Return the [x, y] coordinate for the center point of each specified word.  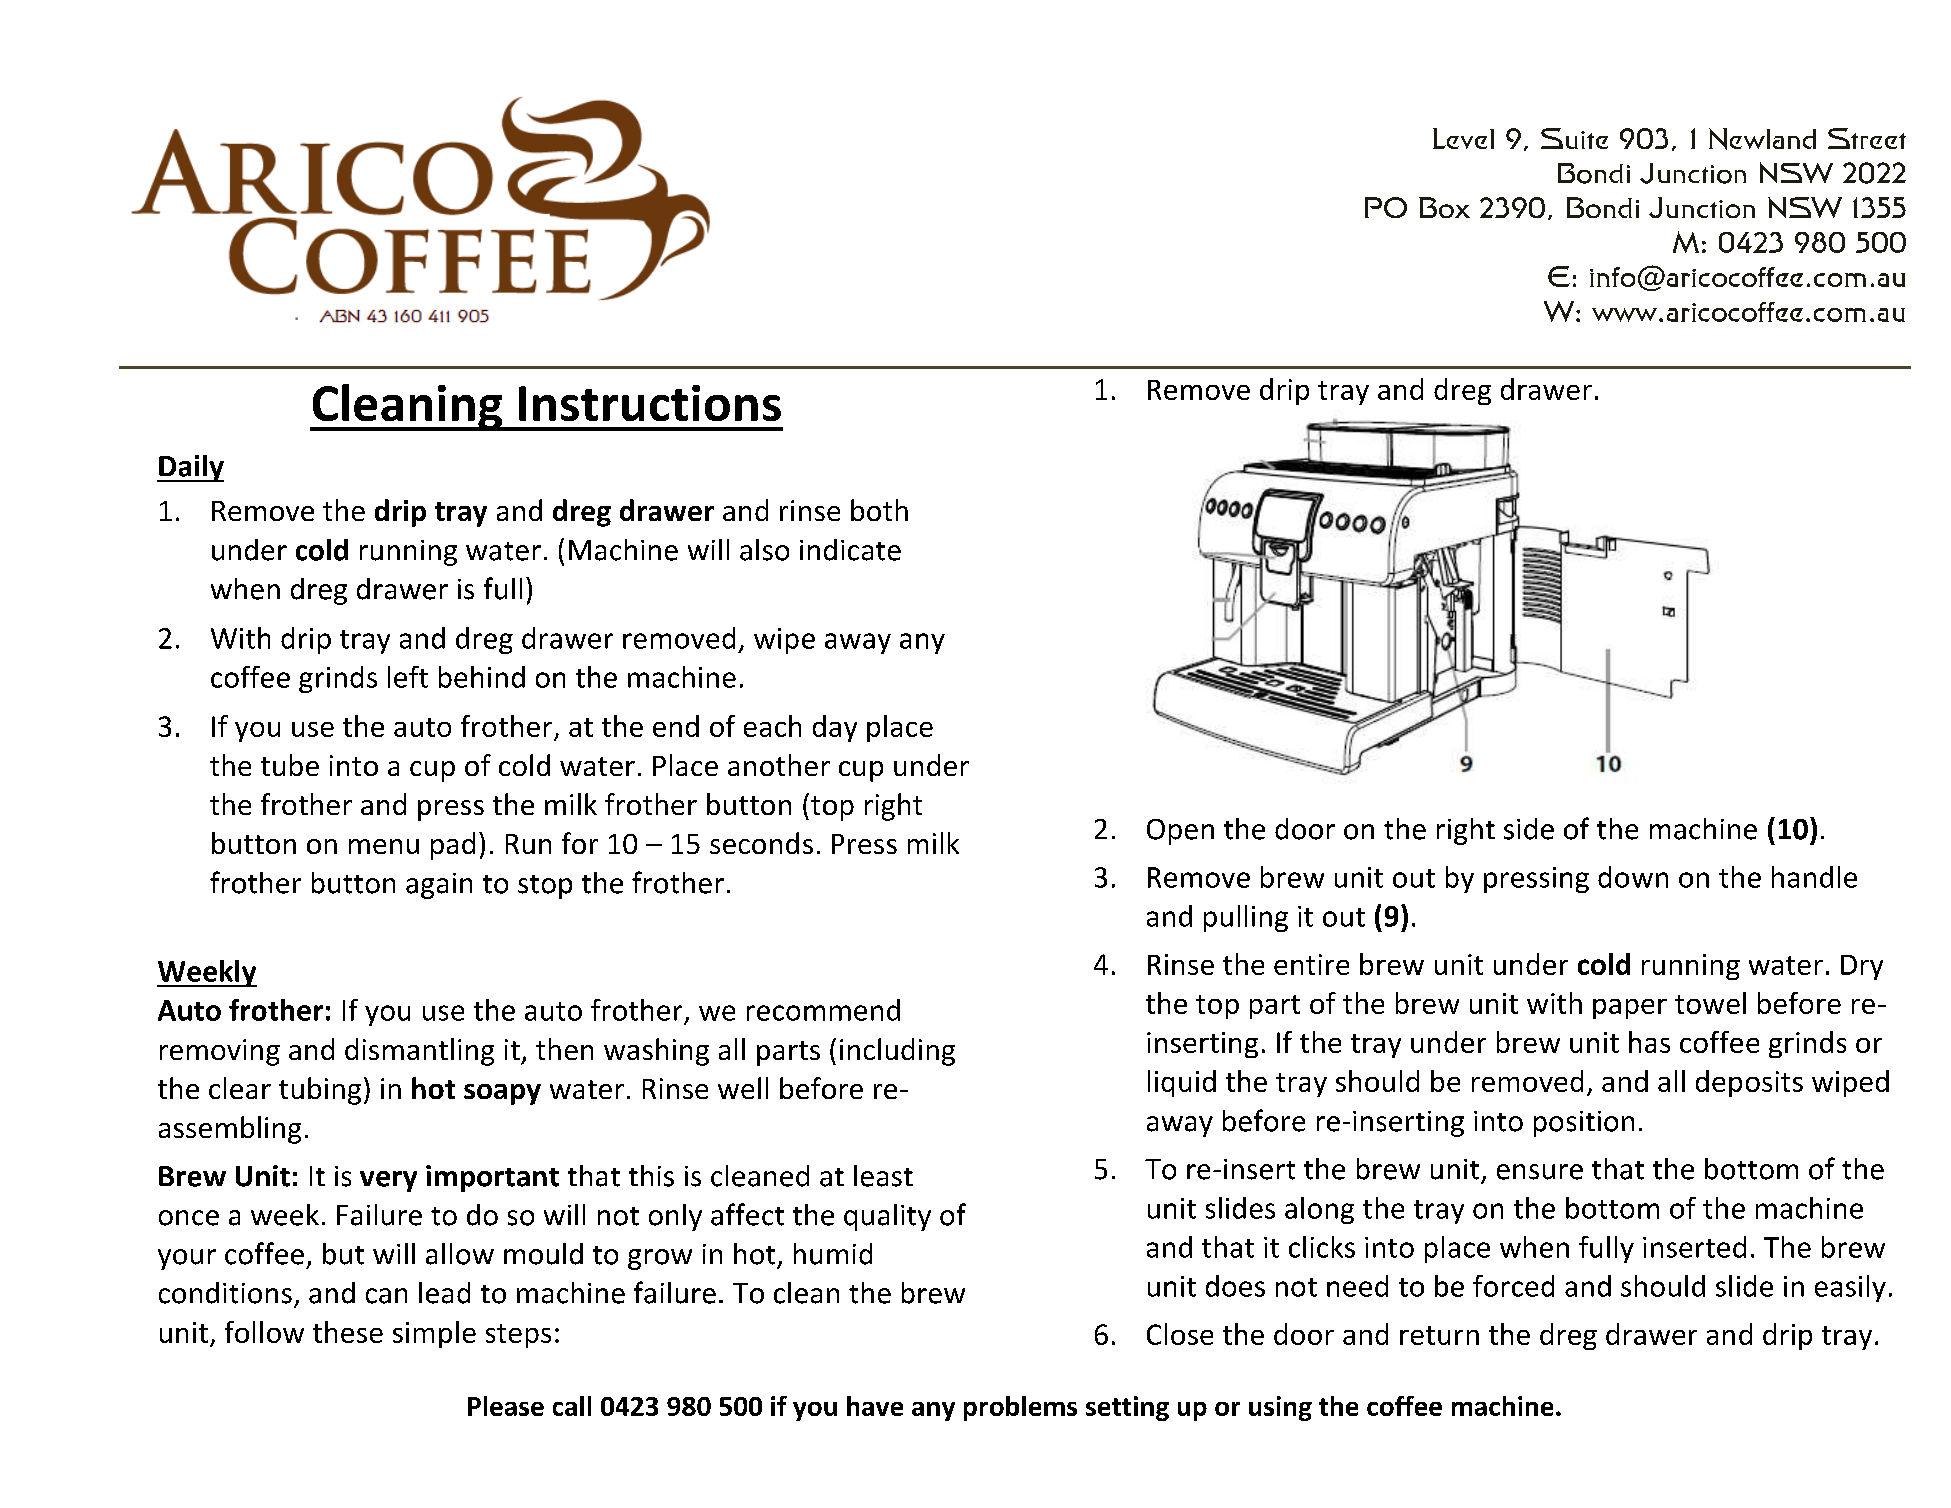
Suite [1574, 138]
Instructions [650, 403]
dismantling [419, 1052]
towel [1710, 1003]
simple [434, 1334]
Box [1444, 207]
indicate [850, 550]
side [1529, 829]
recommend [823, 1010]
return [1439, 1335]
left [408, 677]
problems [1020, 1408]
